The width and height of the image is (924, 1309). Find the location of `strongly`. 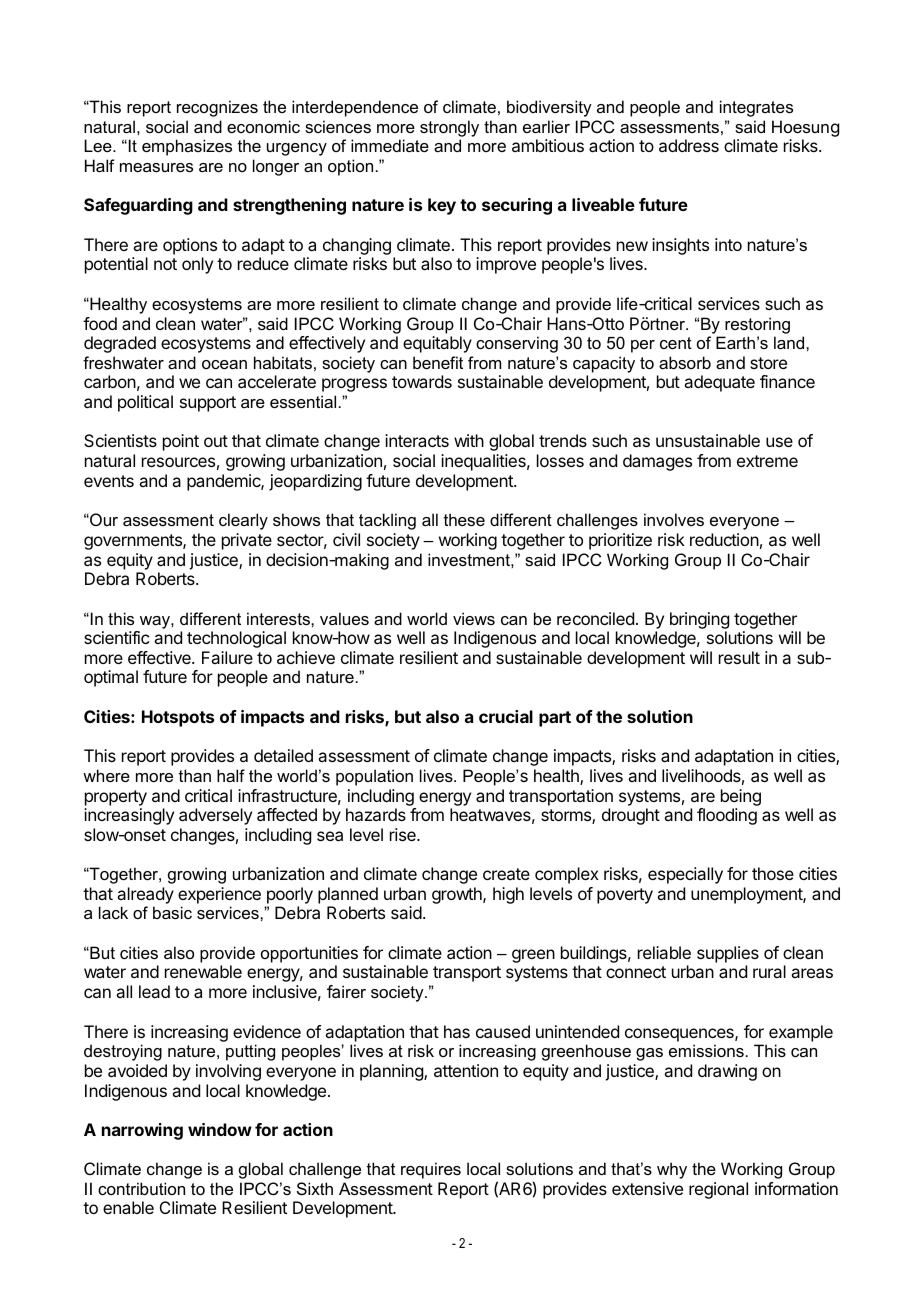

strongly is located at coordinates (449, 128).
